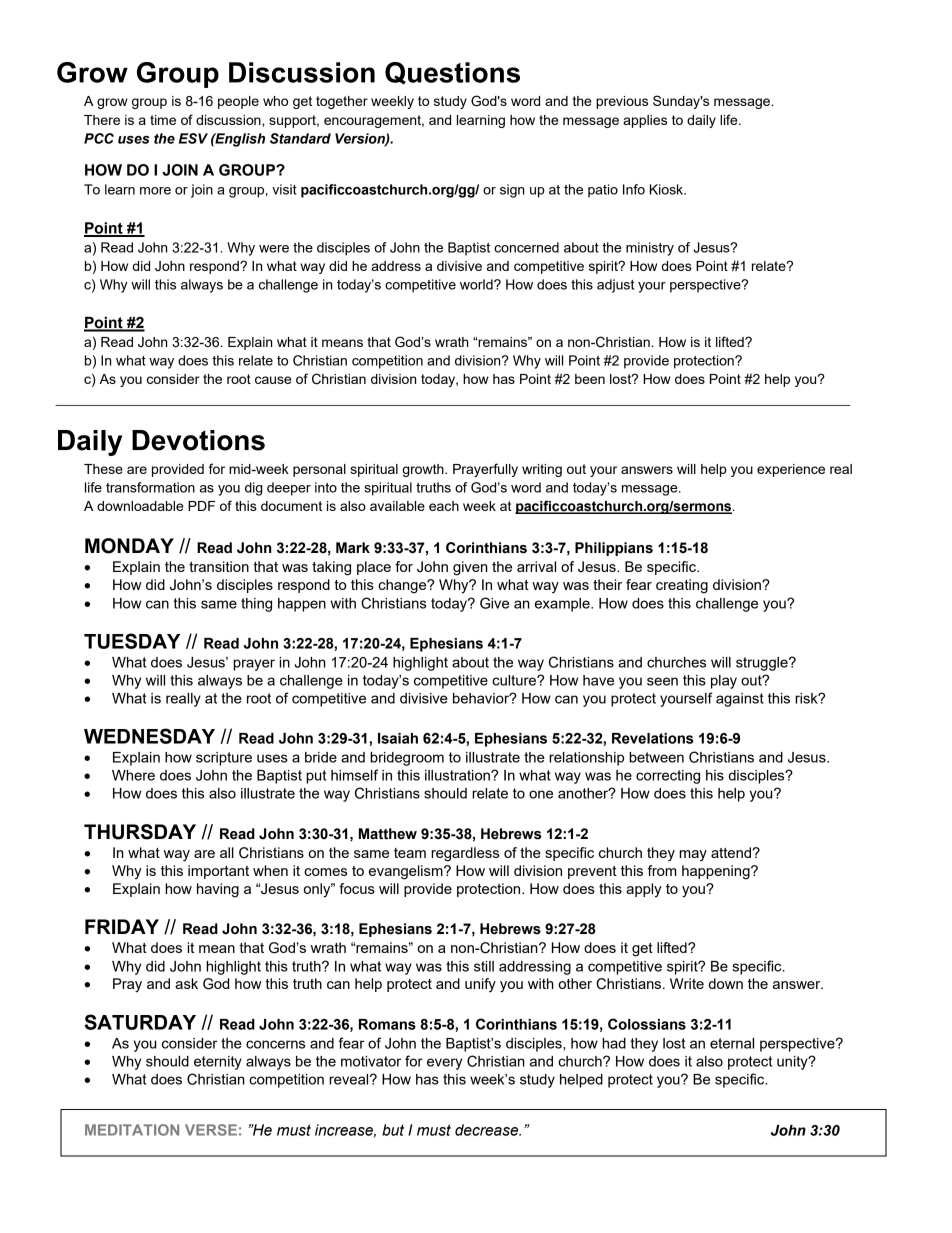 Image resolution: width=952 pixels, height=1233 pixels. Describe the element at coordinates (668, 777) in the document. I see `correcting` at that location.
